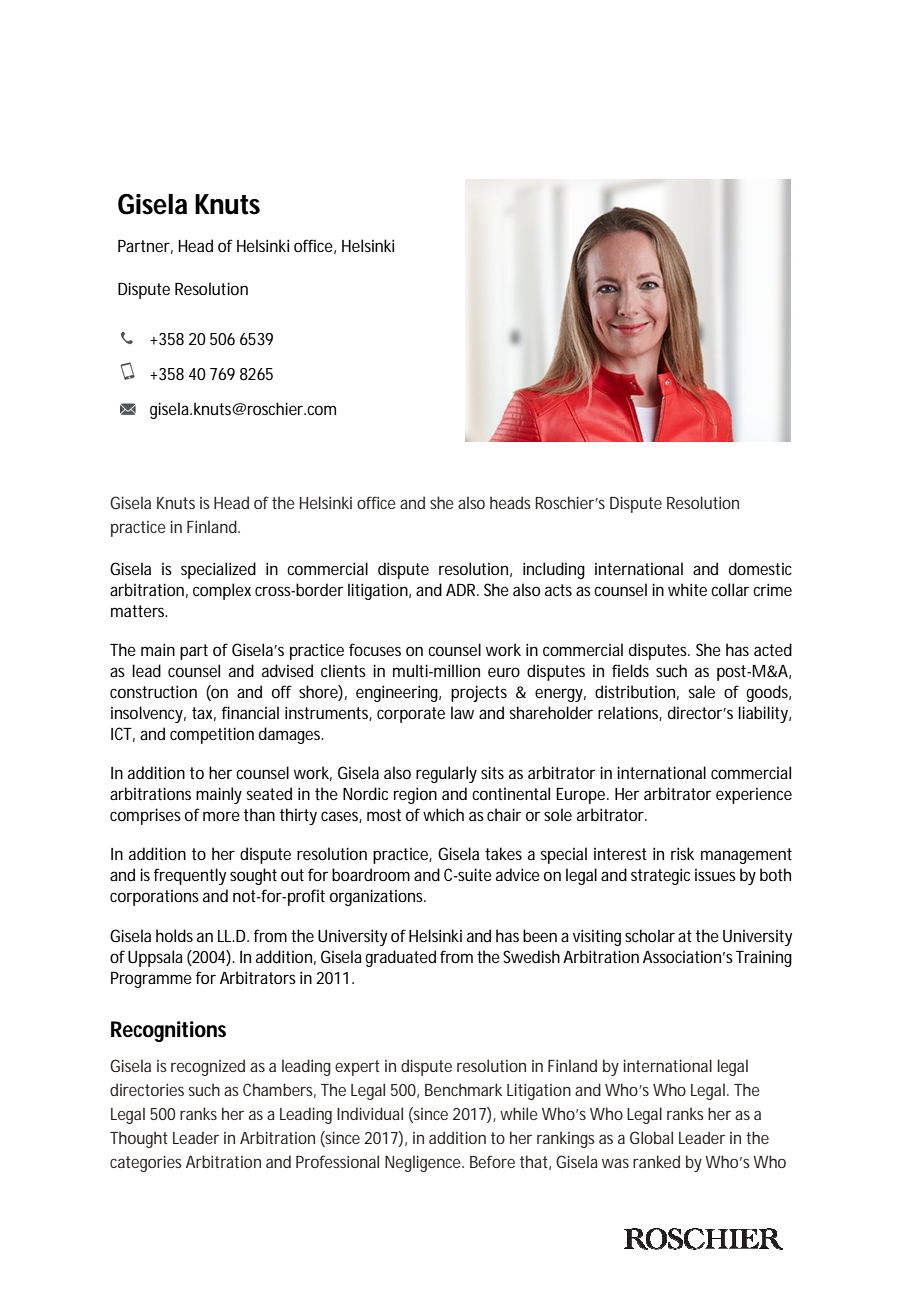 This image has width=924, height=1308. Describe the element at coordinates (462, 590) in the image. I see `ADR` at that location.
